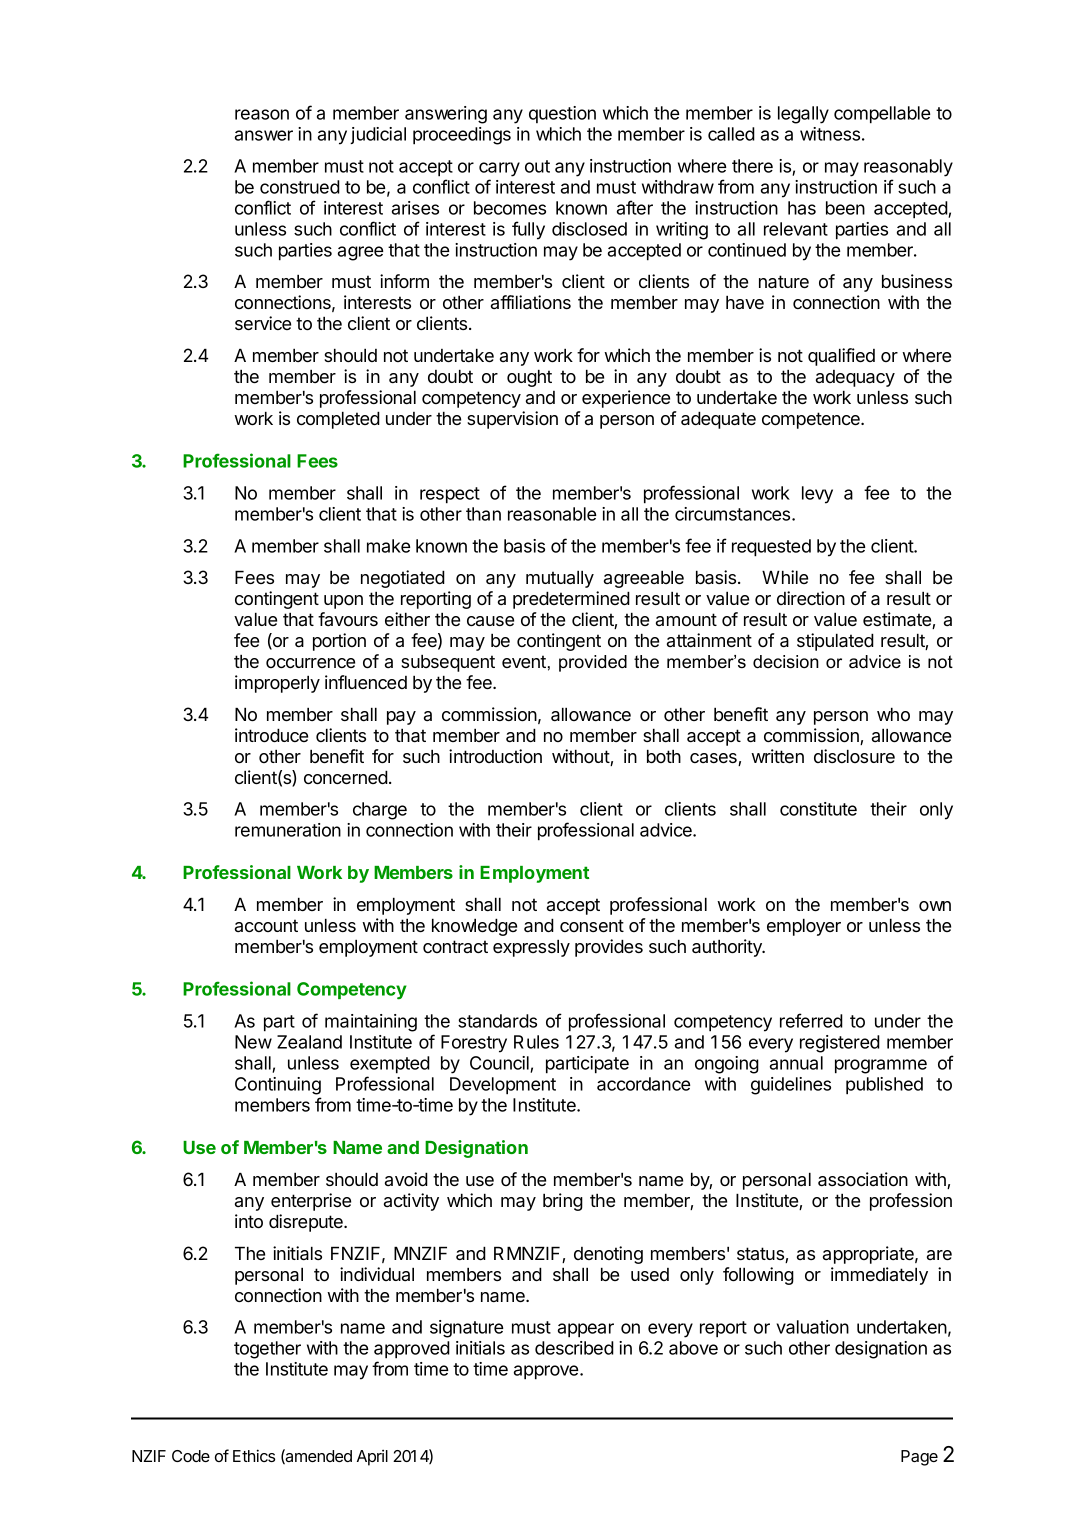 The height and width of the screenshot is (1533, 1084). Describe the element at coordinates (854, 756) in the screenshot. I see `disclosure` at that location.
